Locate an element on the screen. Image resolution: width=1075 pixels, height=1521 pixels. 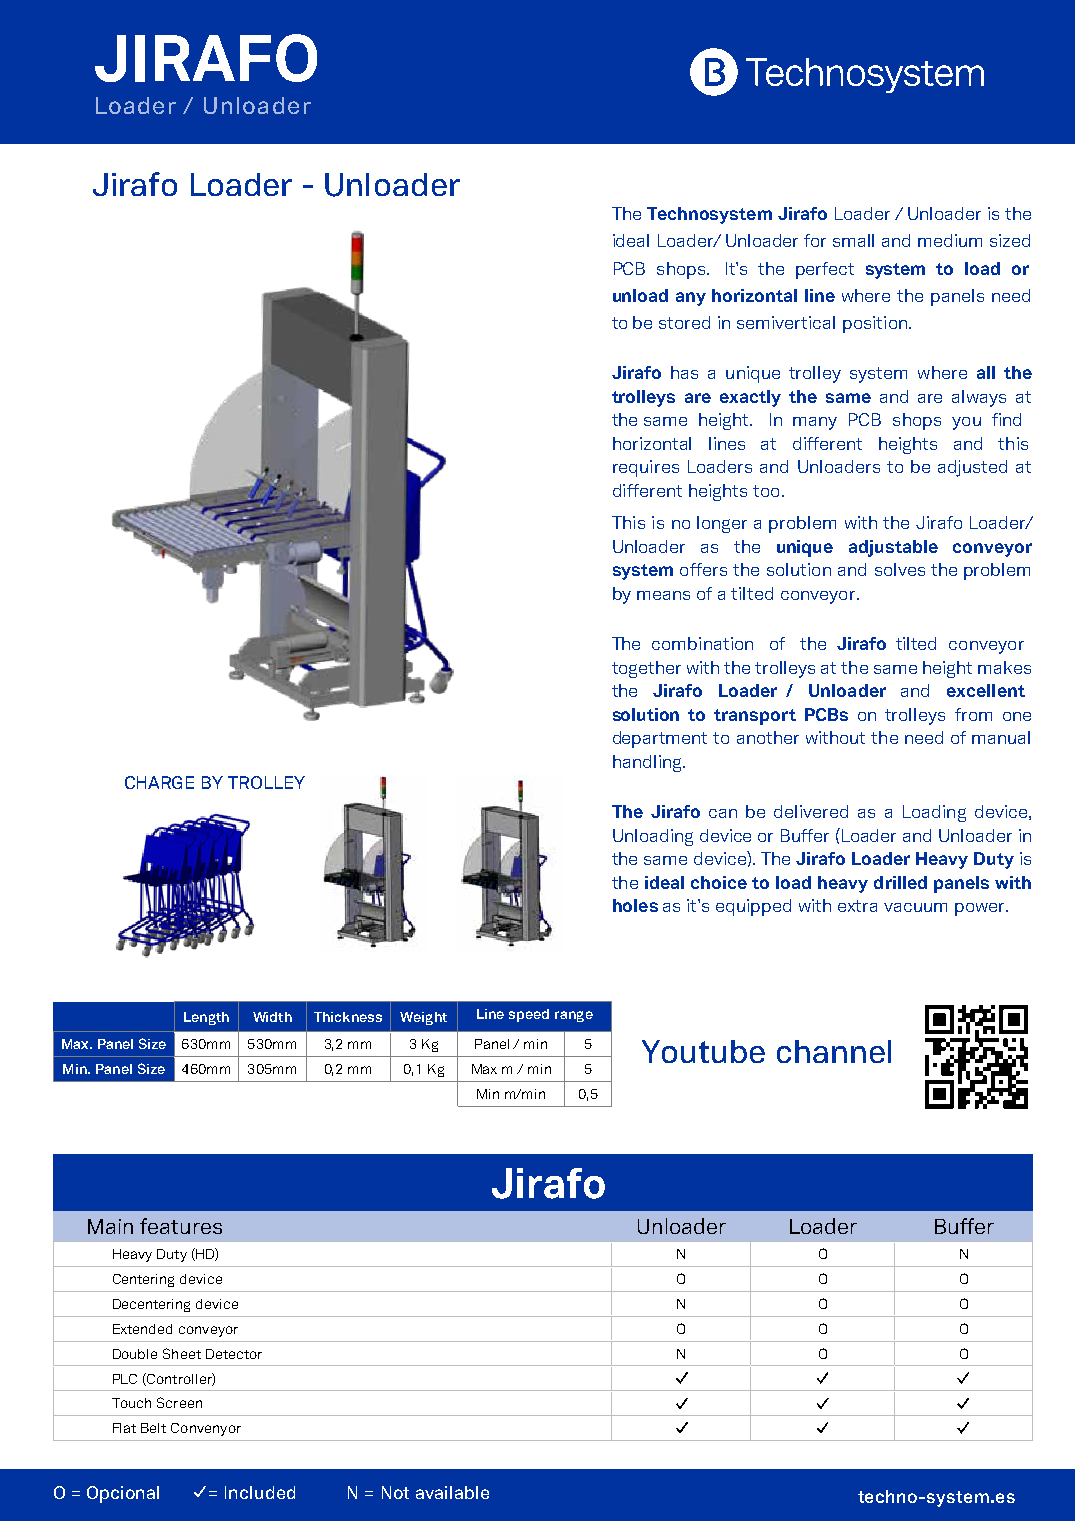
stored is located at coordinates (684, 322).
